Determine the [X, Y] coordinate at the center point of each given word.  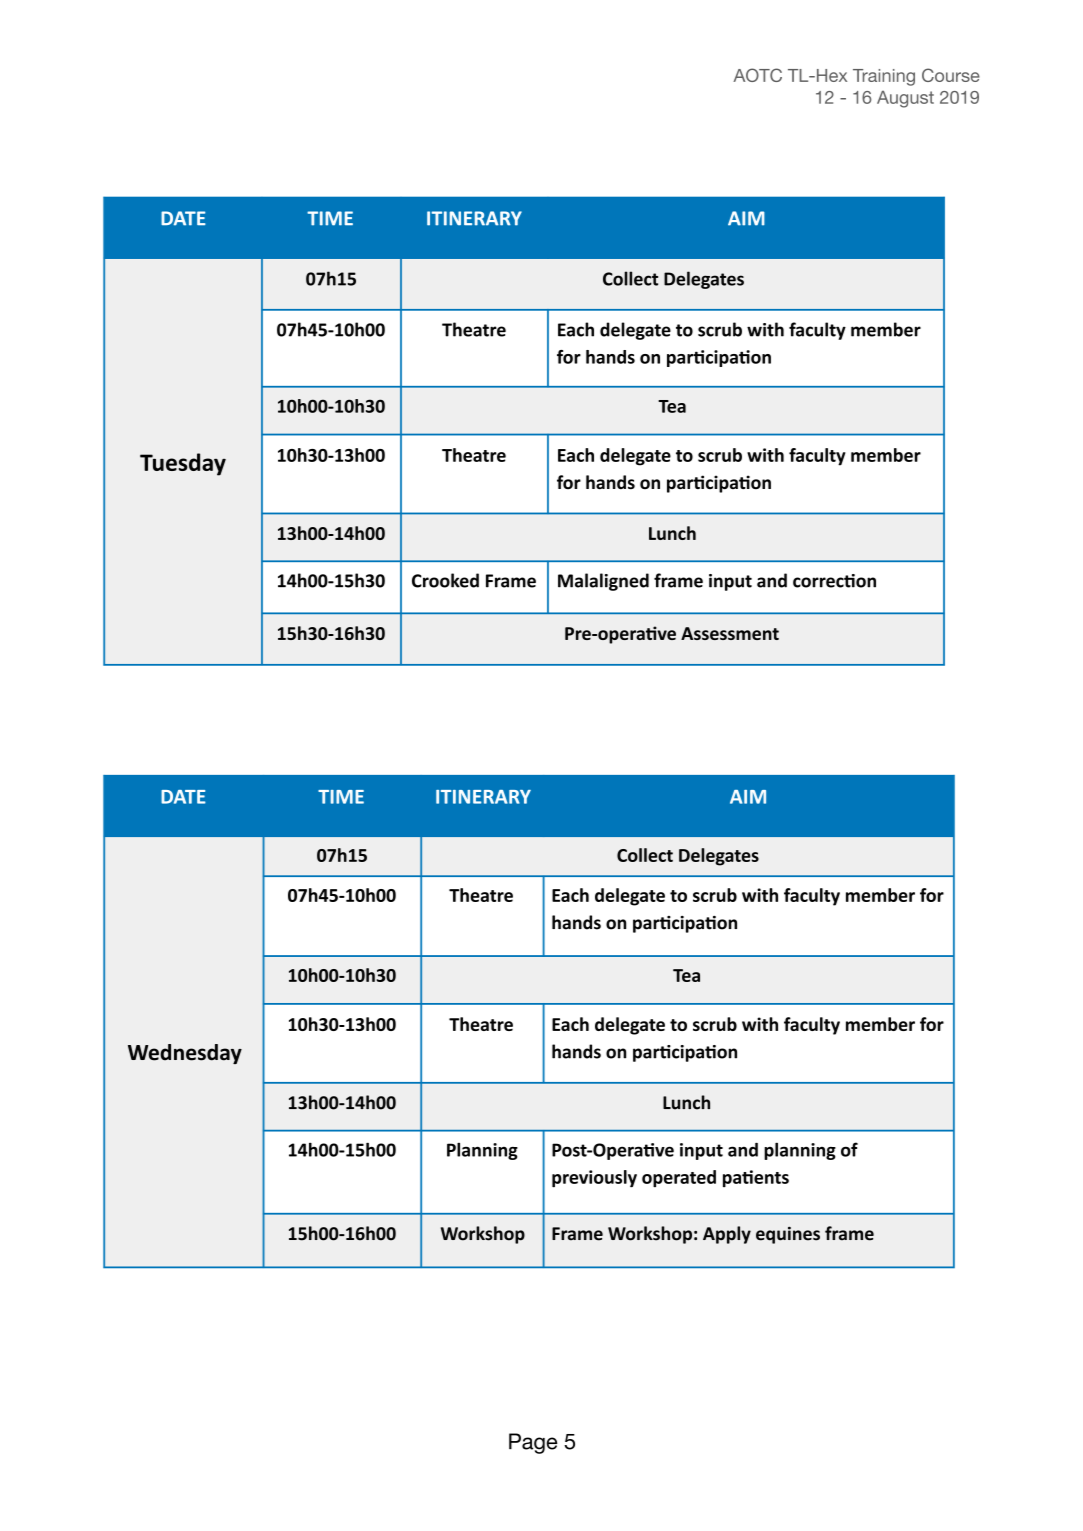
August [905, 99]
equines [788, 1235]
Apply [727, 1235]
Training [884, 77]
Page [533, 1443]
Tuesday [183, 464]
